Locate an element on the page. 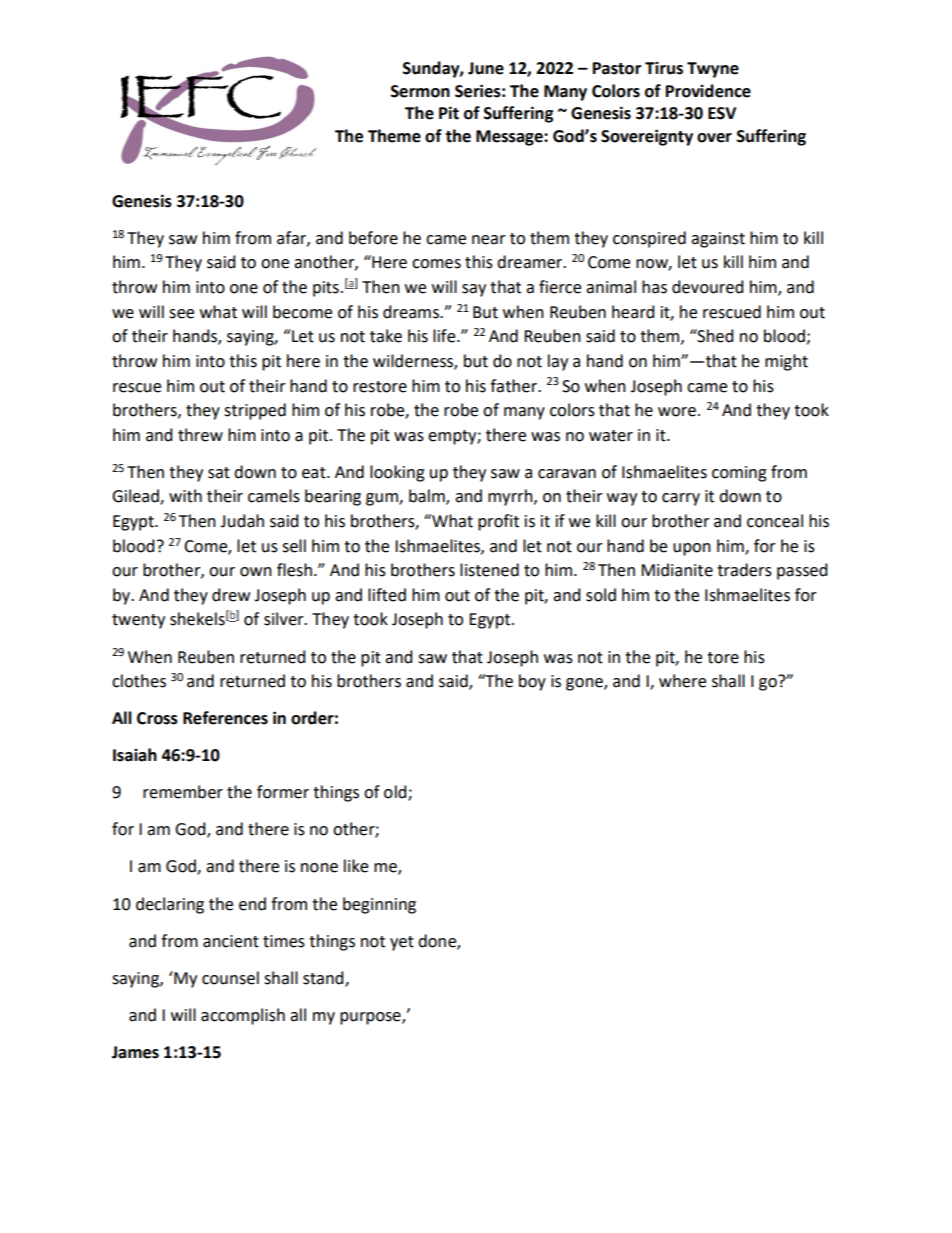  June is located at coordinates (486, 68).
